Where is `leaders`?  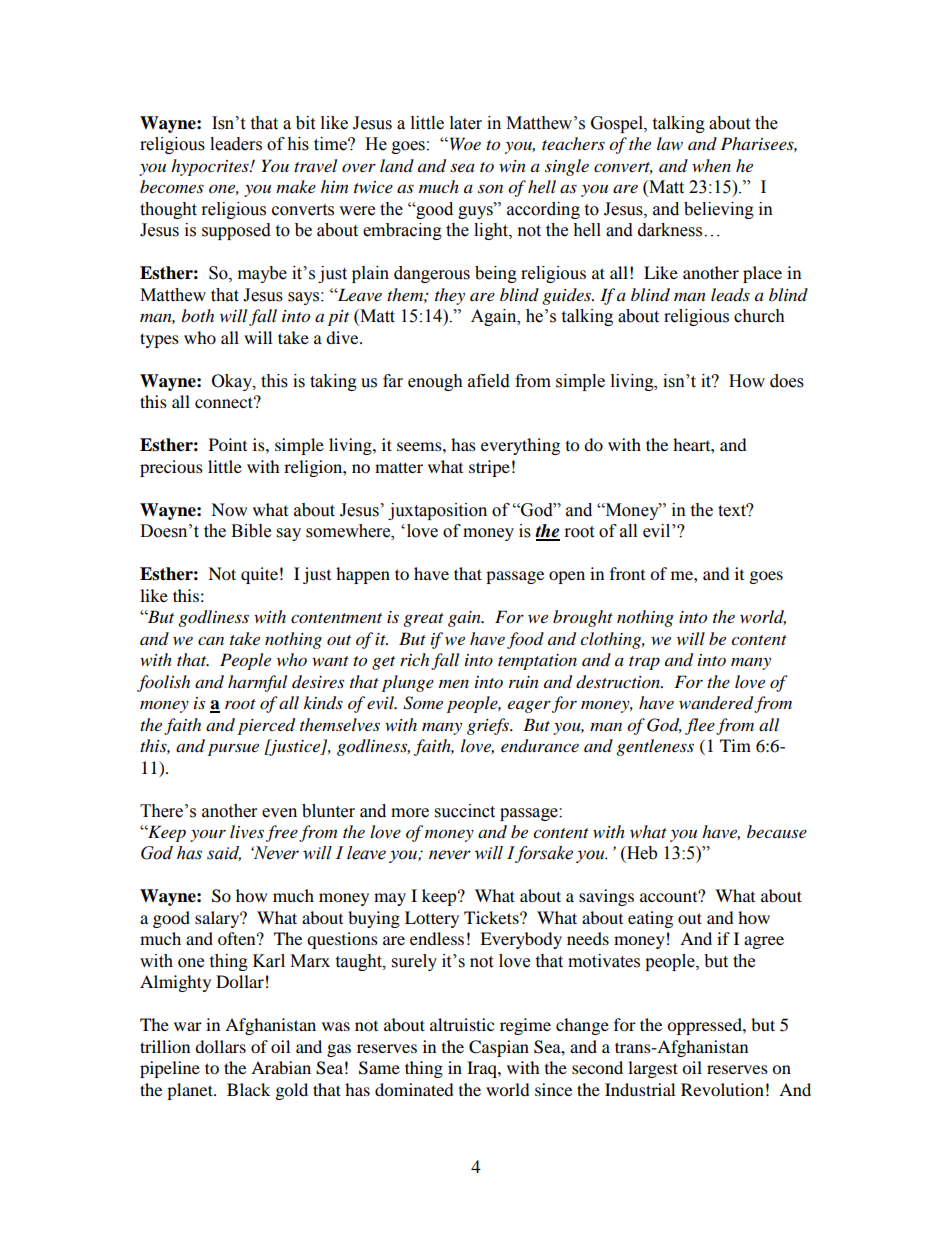 leaders is located at coordinates (236, 144).
